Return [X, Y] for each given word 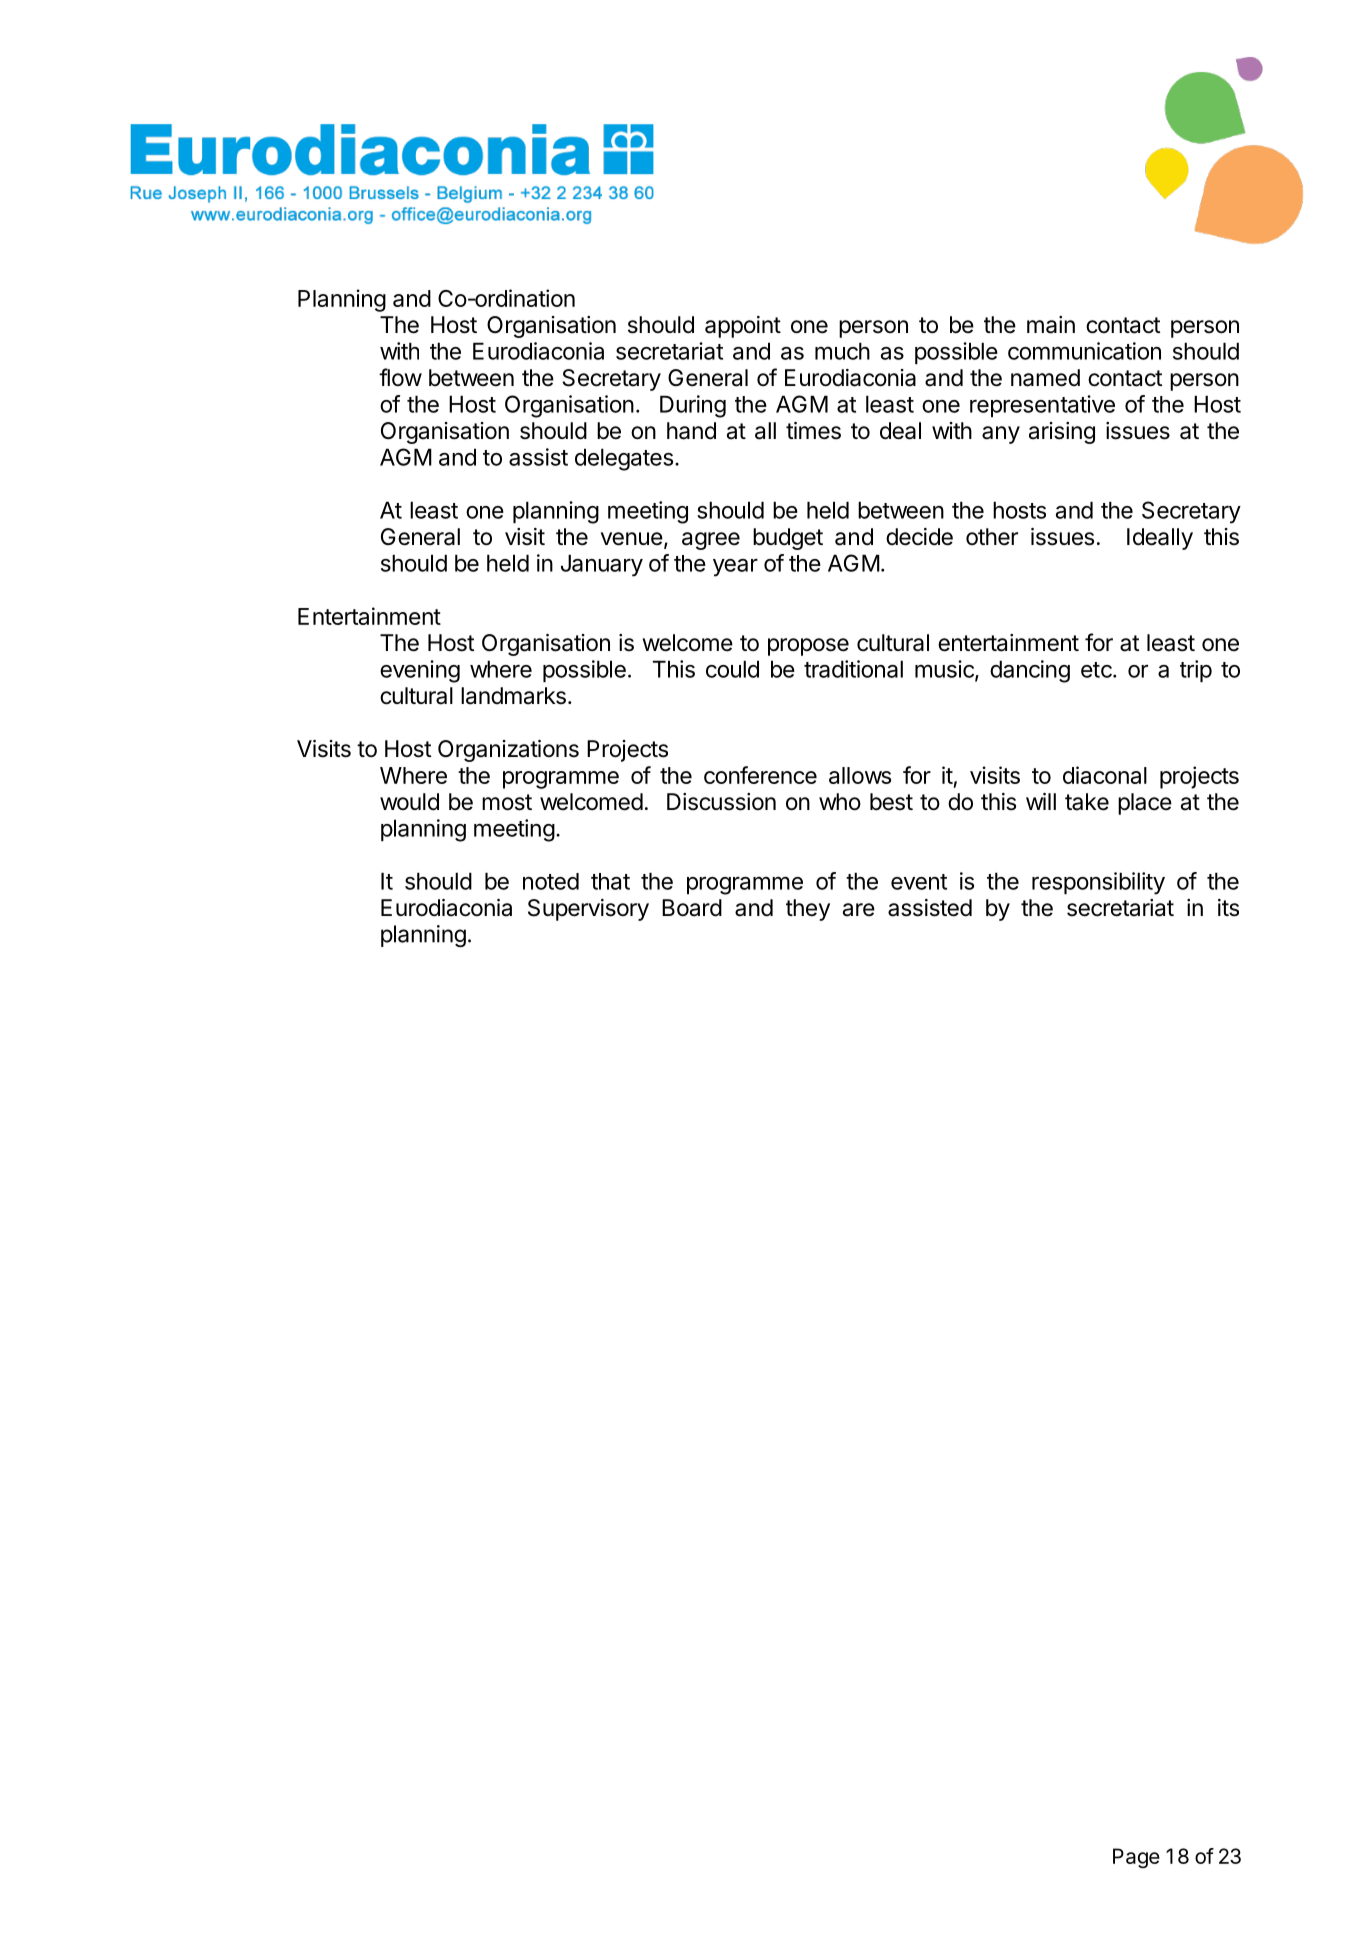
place [1145, 804]
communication [1084, 351]
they [808, 910]
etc [1097, 670]
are [859, 910]
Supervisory [588, 910]
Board [692, 908]
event [919, 882]
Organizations [508, 751]
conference [760, 775]
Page [1136, 1858]
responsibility [1098, 883]
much [842, 351]
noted [551, 881]
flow [400, 377]
